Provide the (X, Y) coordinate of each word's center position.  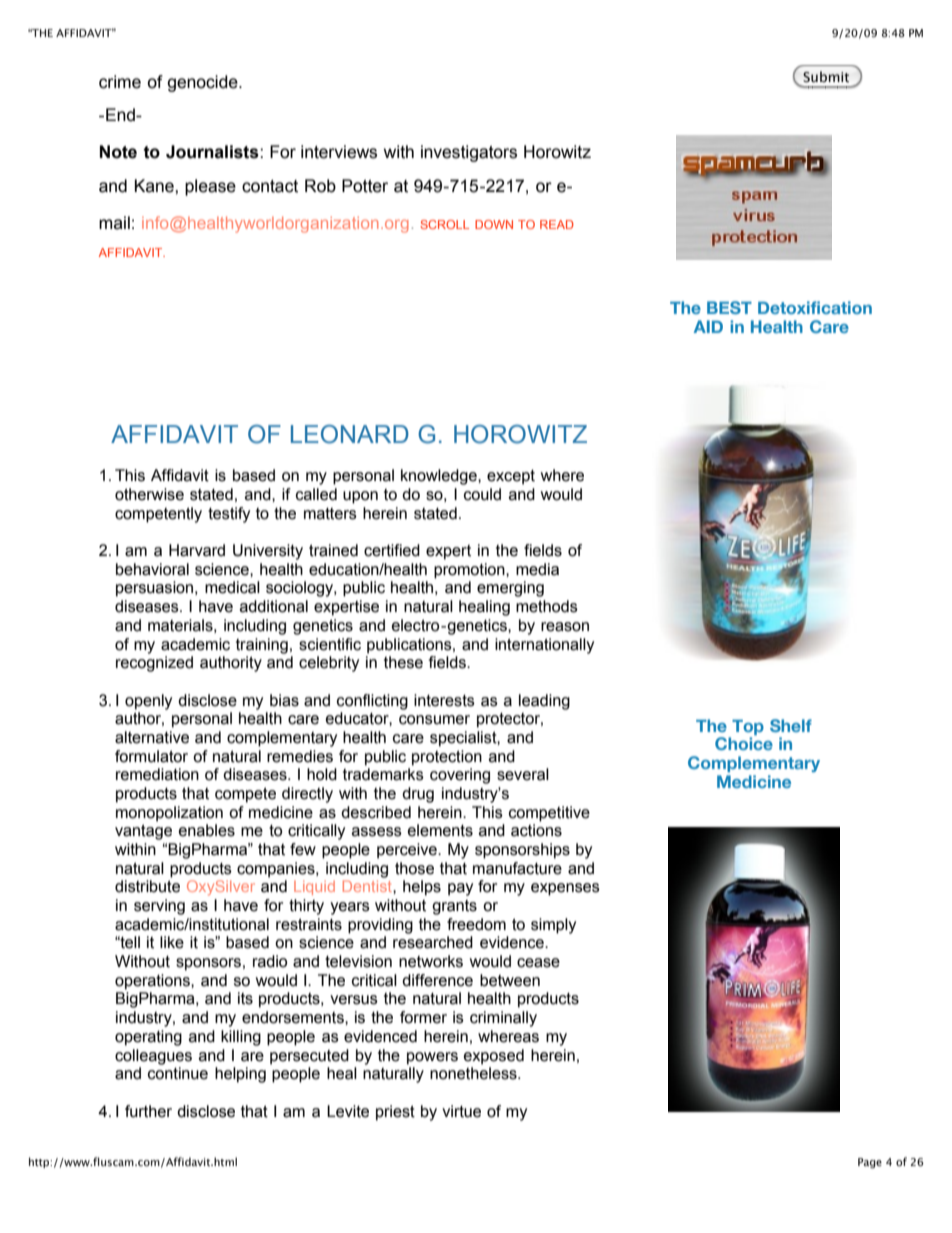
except (511, 477)
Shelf (791, 725)
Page (870, 1163)
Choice (744, 743)
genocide (203, 83)
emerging (510, 589)
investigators (469, 153)
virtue (461, 1111)
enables (207, 830)
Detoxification (815, 307)
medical (232, 587)
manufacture (517, 868)
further (148, 1111)
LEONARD (350, 434)
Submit (826, 77)
